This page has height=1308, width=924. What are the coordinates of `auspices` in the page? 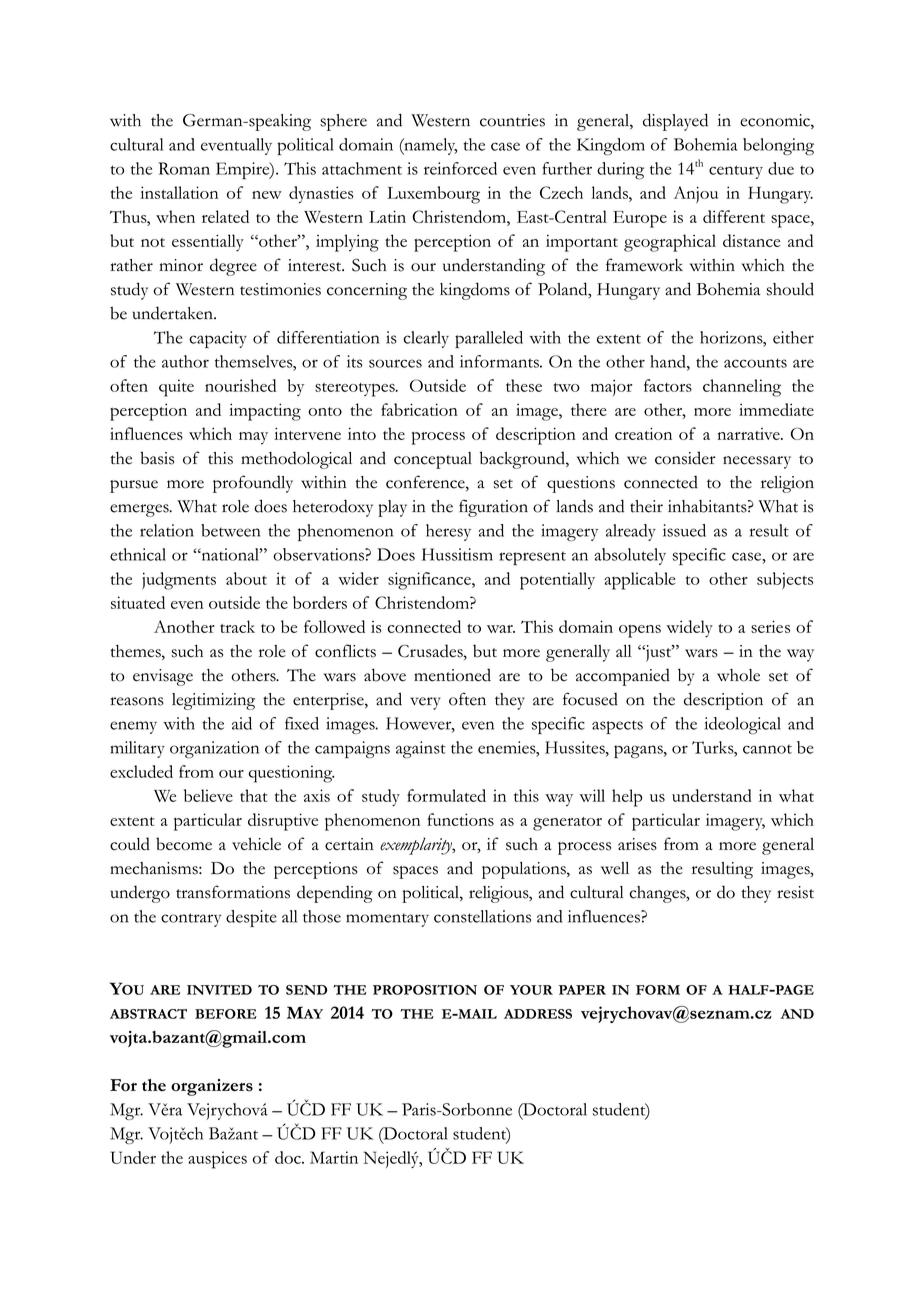 It's located at (217, 1160).
